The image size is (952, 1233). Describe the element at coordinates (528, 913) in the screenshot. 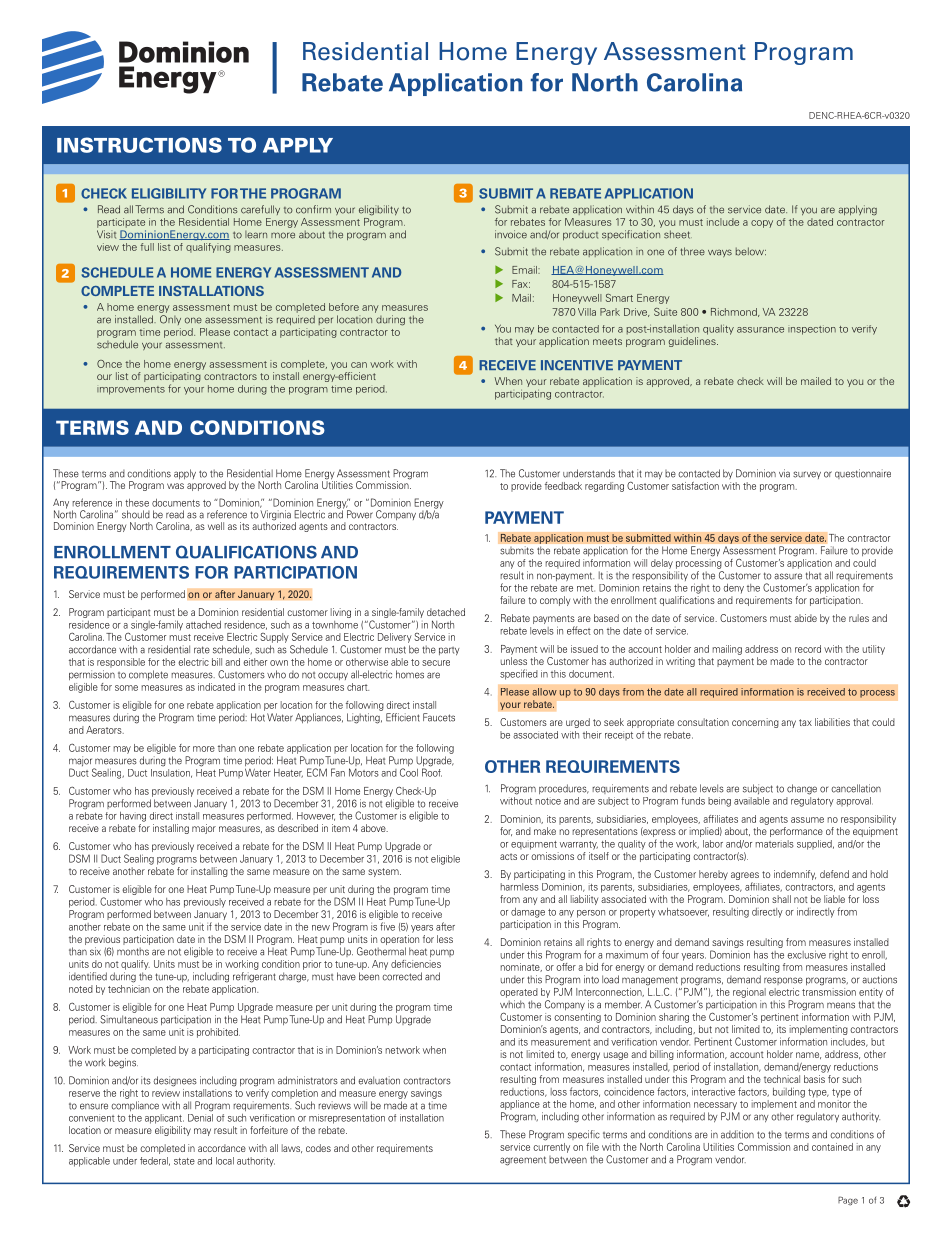

I see `damage` at that location.
